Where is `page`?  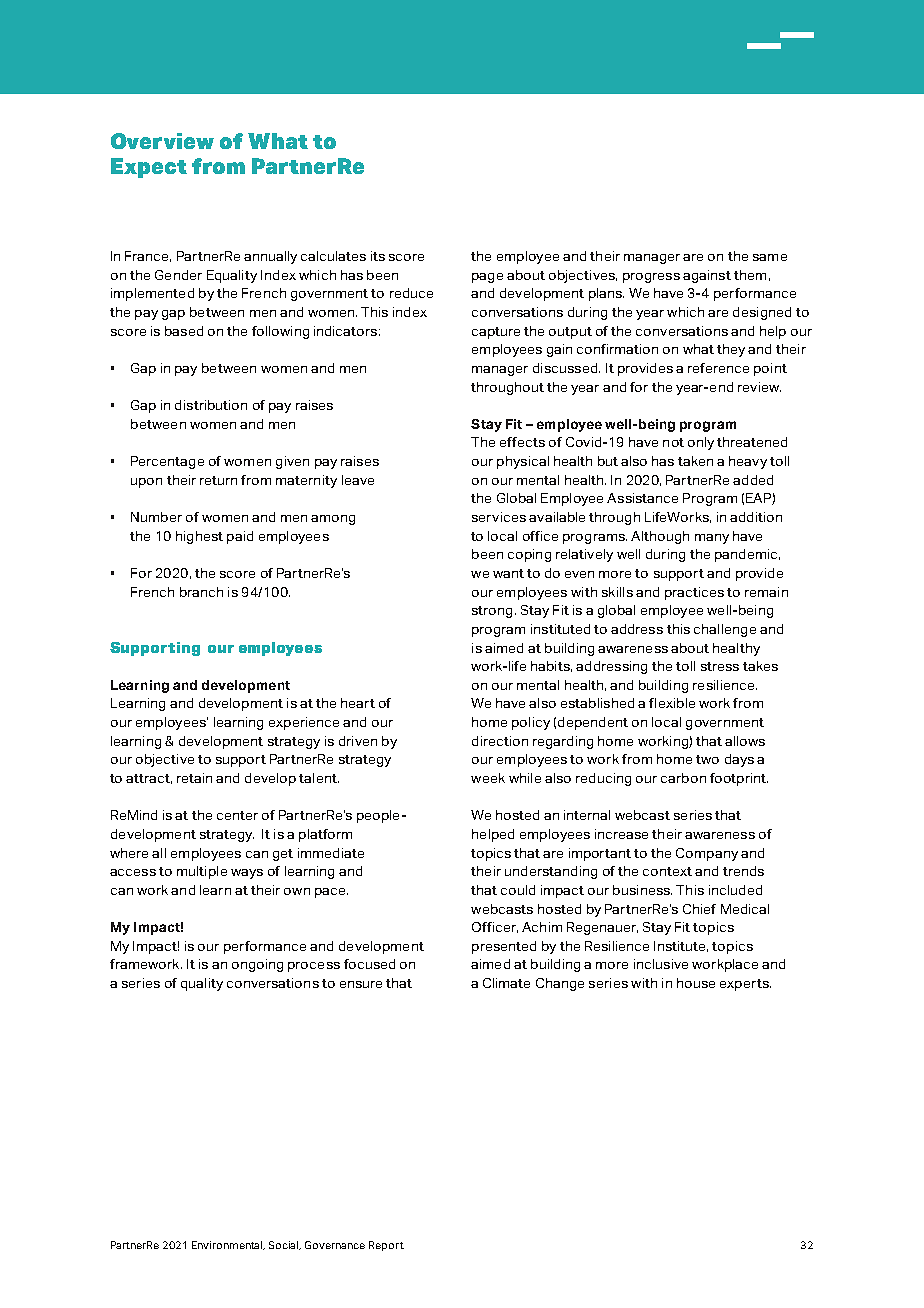
page is located at coordinates (487, 278).
